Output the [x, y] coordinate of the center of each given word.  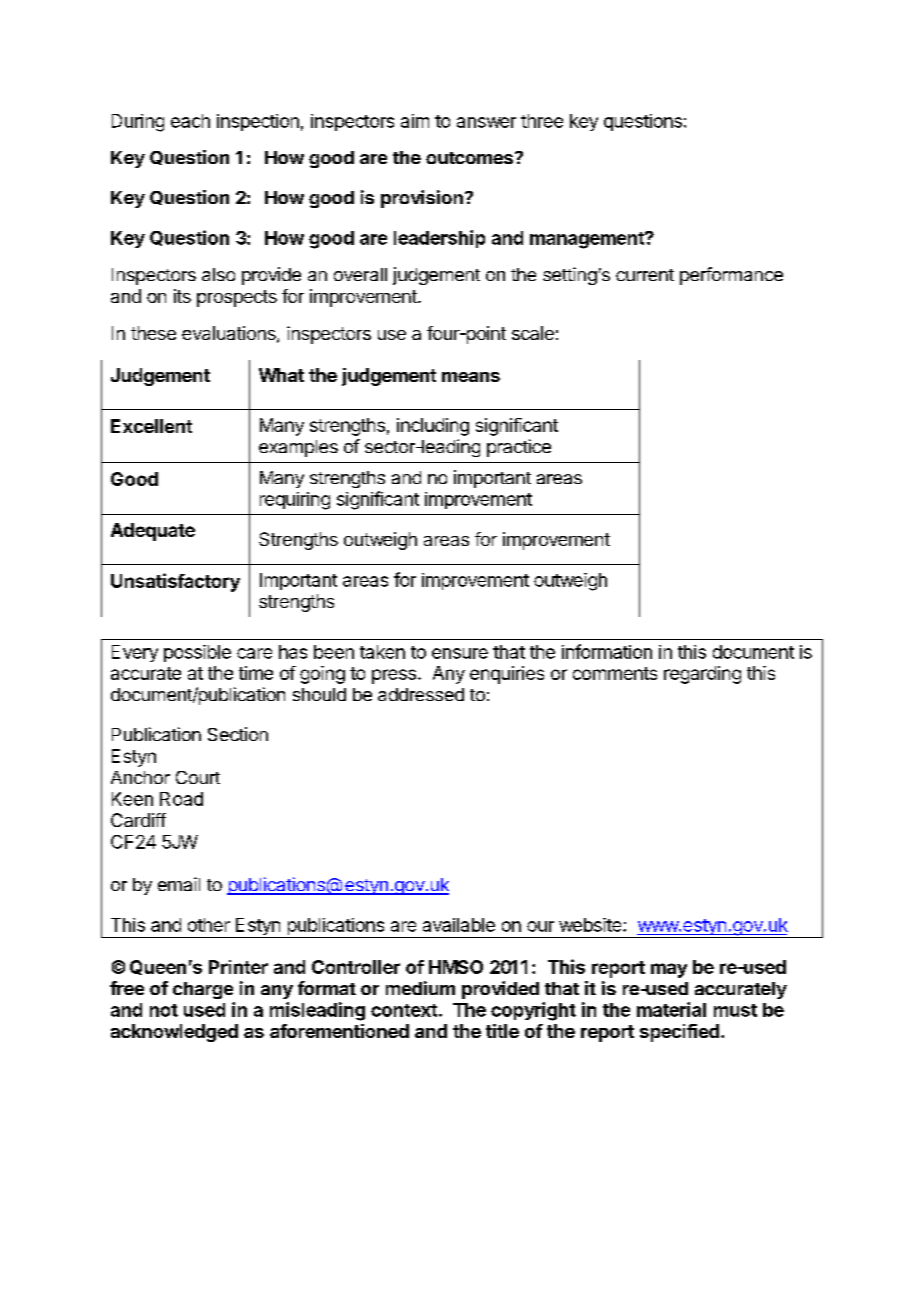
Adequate [153, 532]
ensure [460, 653]
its [182, 296]
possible [197, 653]
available [459, 925]
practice [519, 448]
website [591, 925]
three [542, 121]
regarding [702, 675]
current [645, 275]
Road [181, 799]
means [471, 377]
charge [203, 990]
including [433, 427]
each [190, 121]
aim [415, 121]
